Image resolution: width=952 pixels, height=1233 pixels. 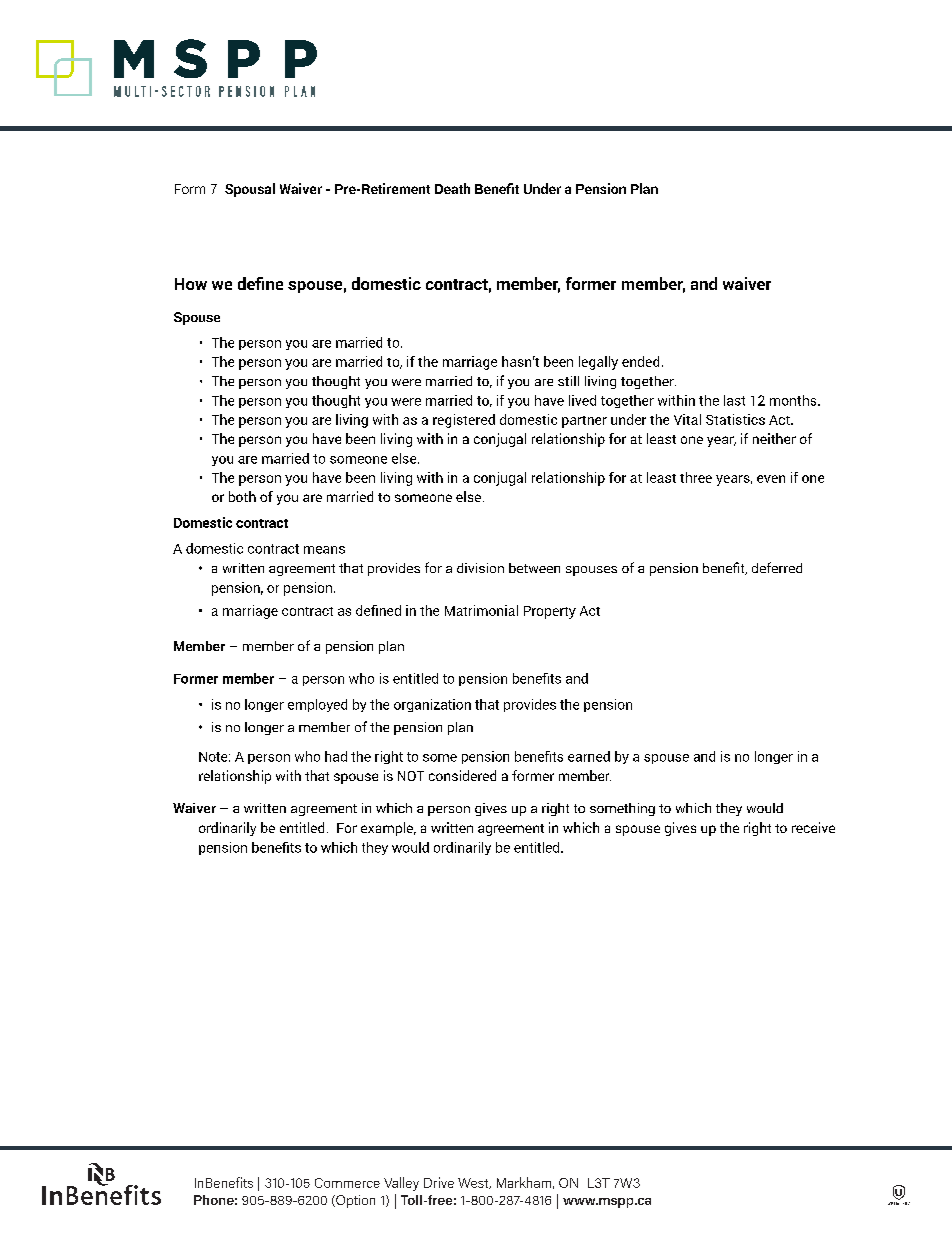 What do you see at coordinates (347, 1183) in the image?
I see `Commerce` at bounding box center [347, 1183].
